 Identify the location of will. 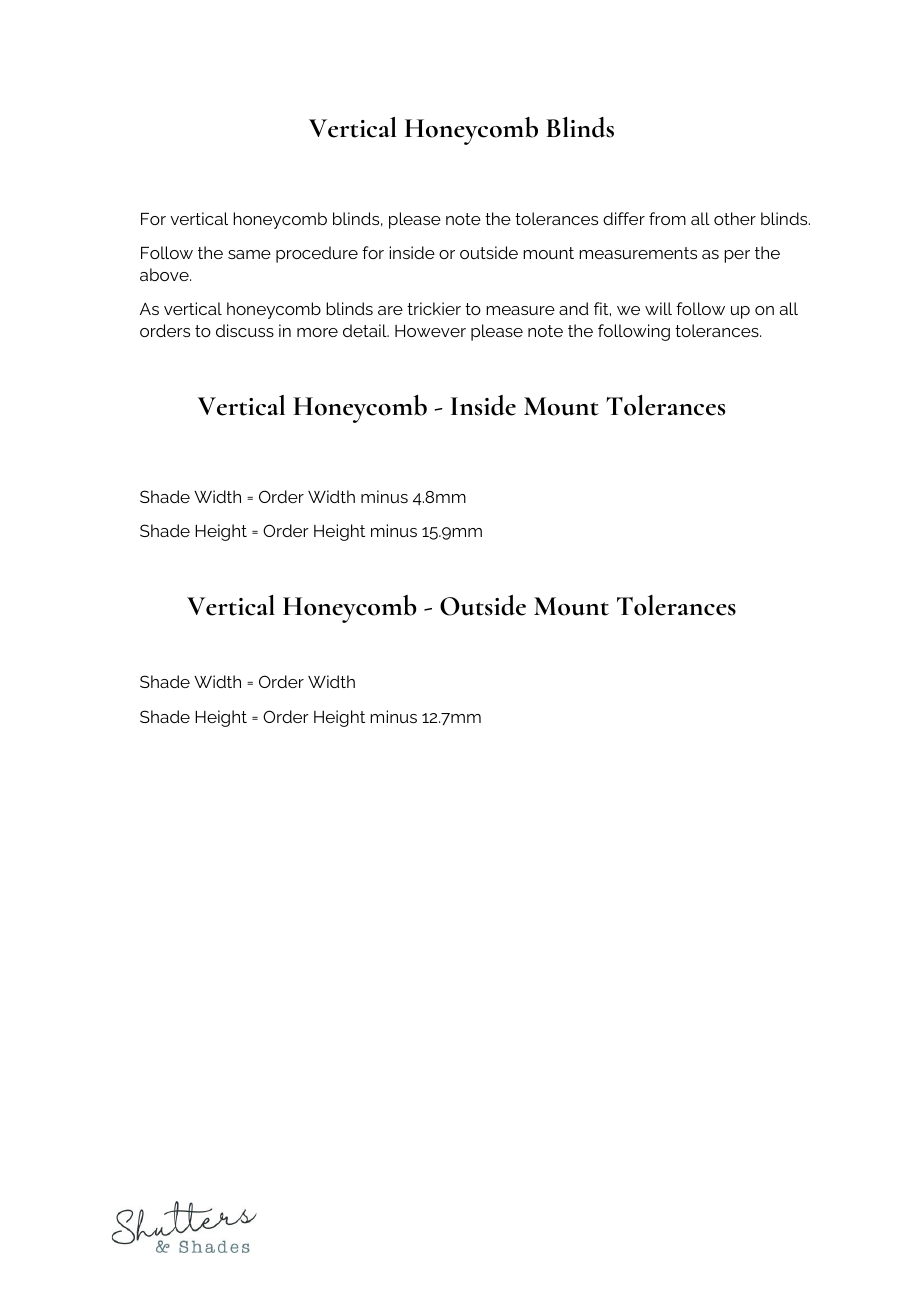
(658, 308).
